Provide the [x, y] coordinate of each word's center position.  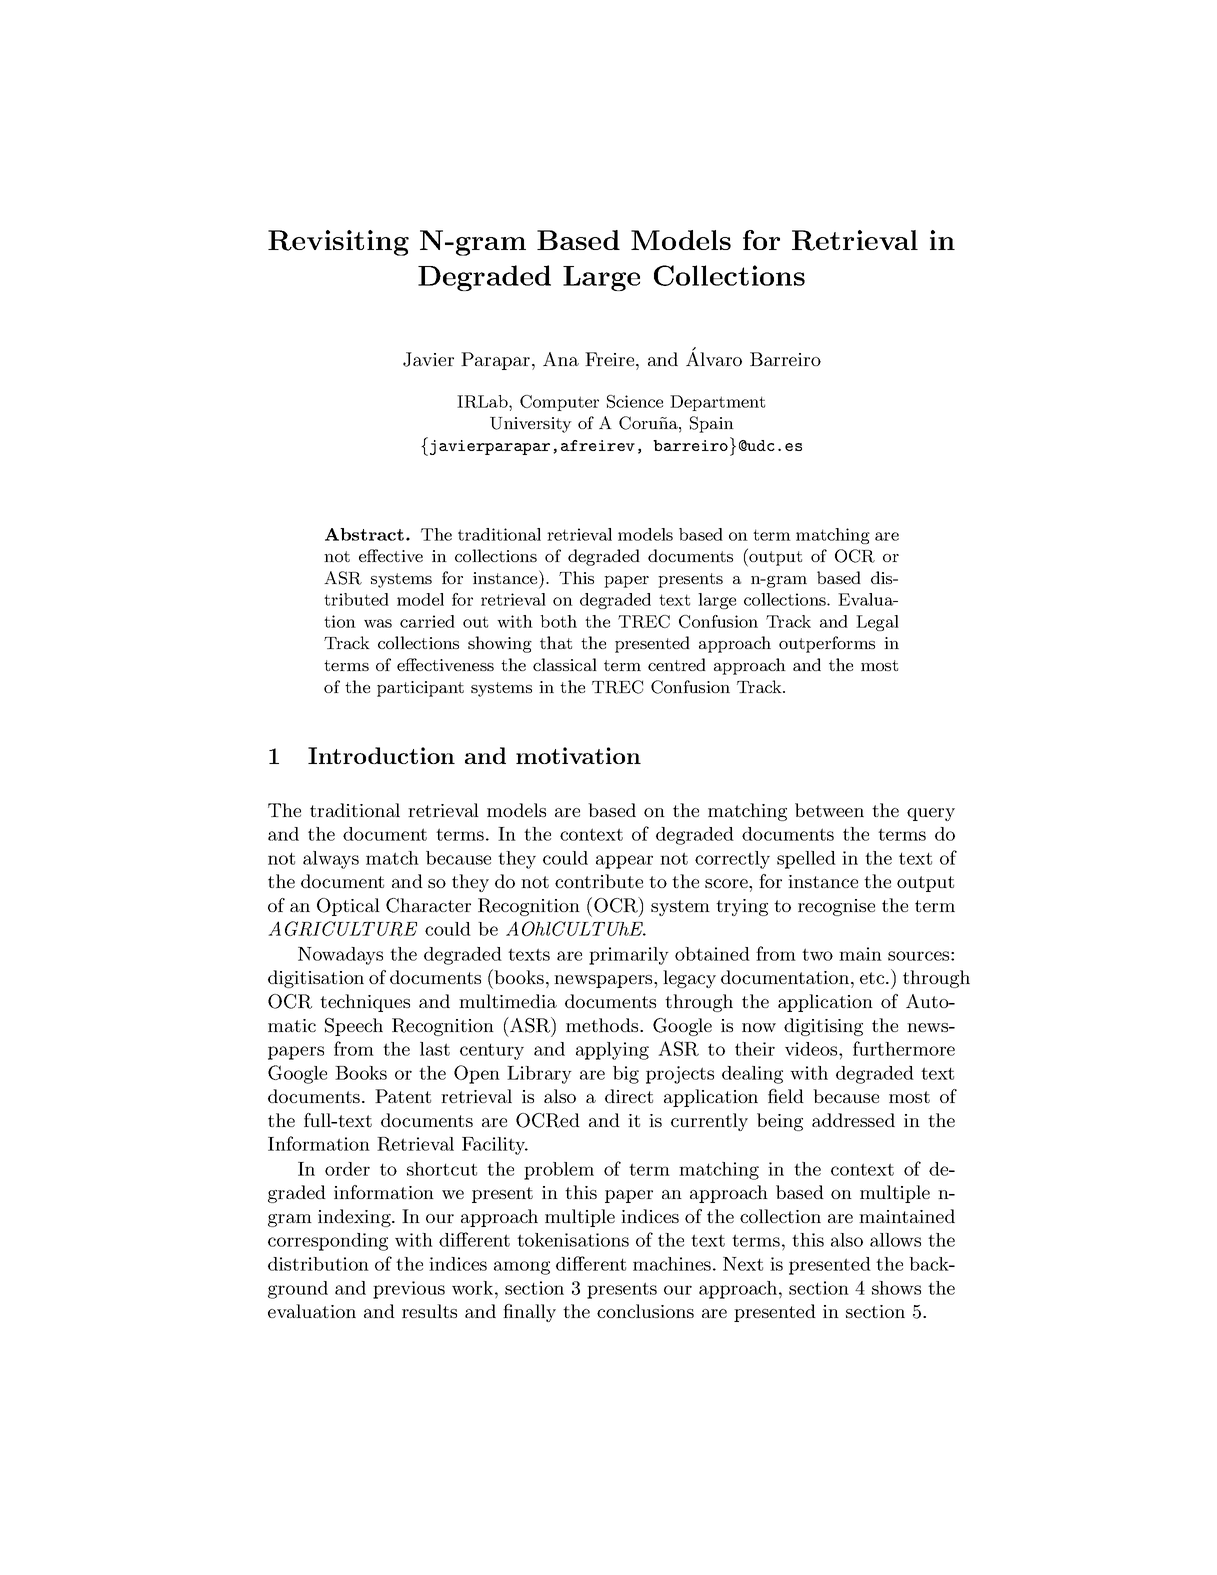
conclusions [645, 1311]
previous [409, 1290]
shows [896, 1288]
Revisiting [338, 243]
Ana [561, 359]
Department [717, 403]
